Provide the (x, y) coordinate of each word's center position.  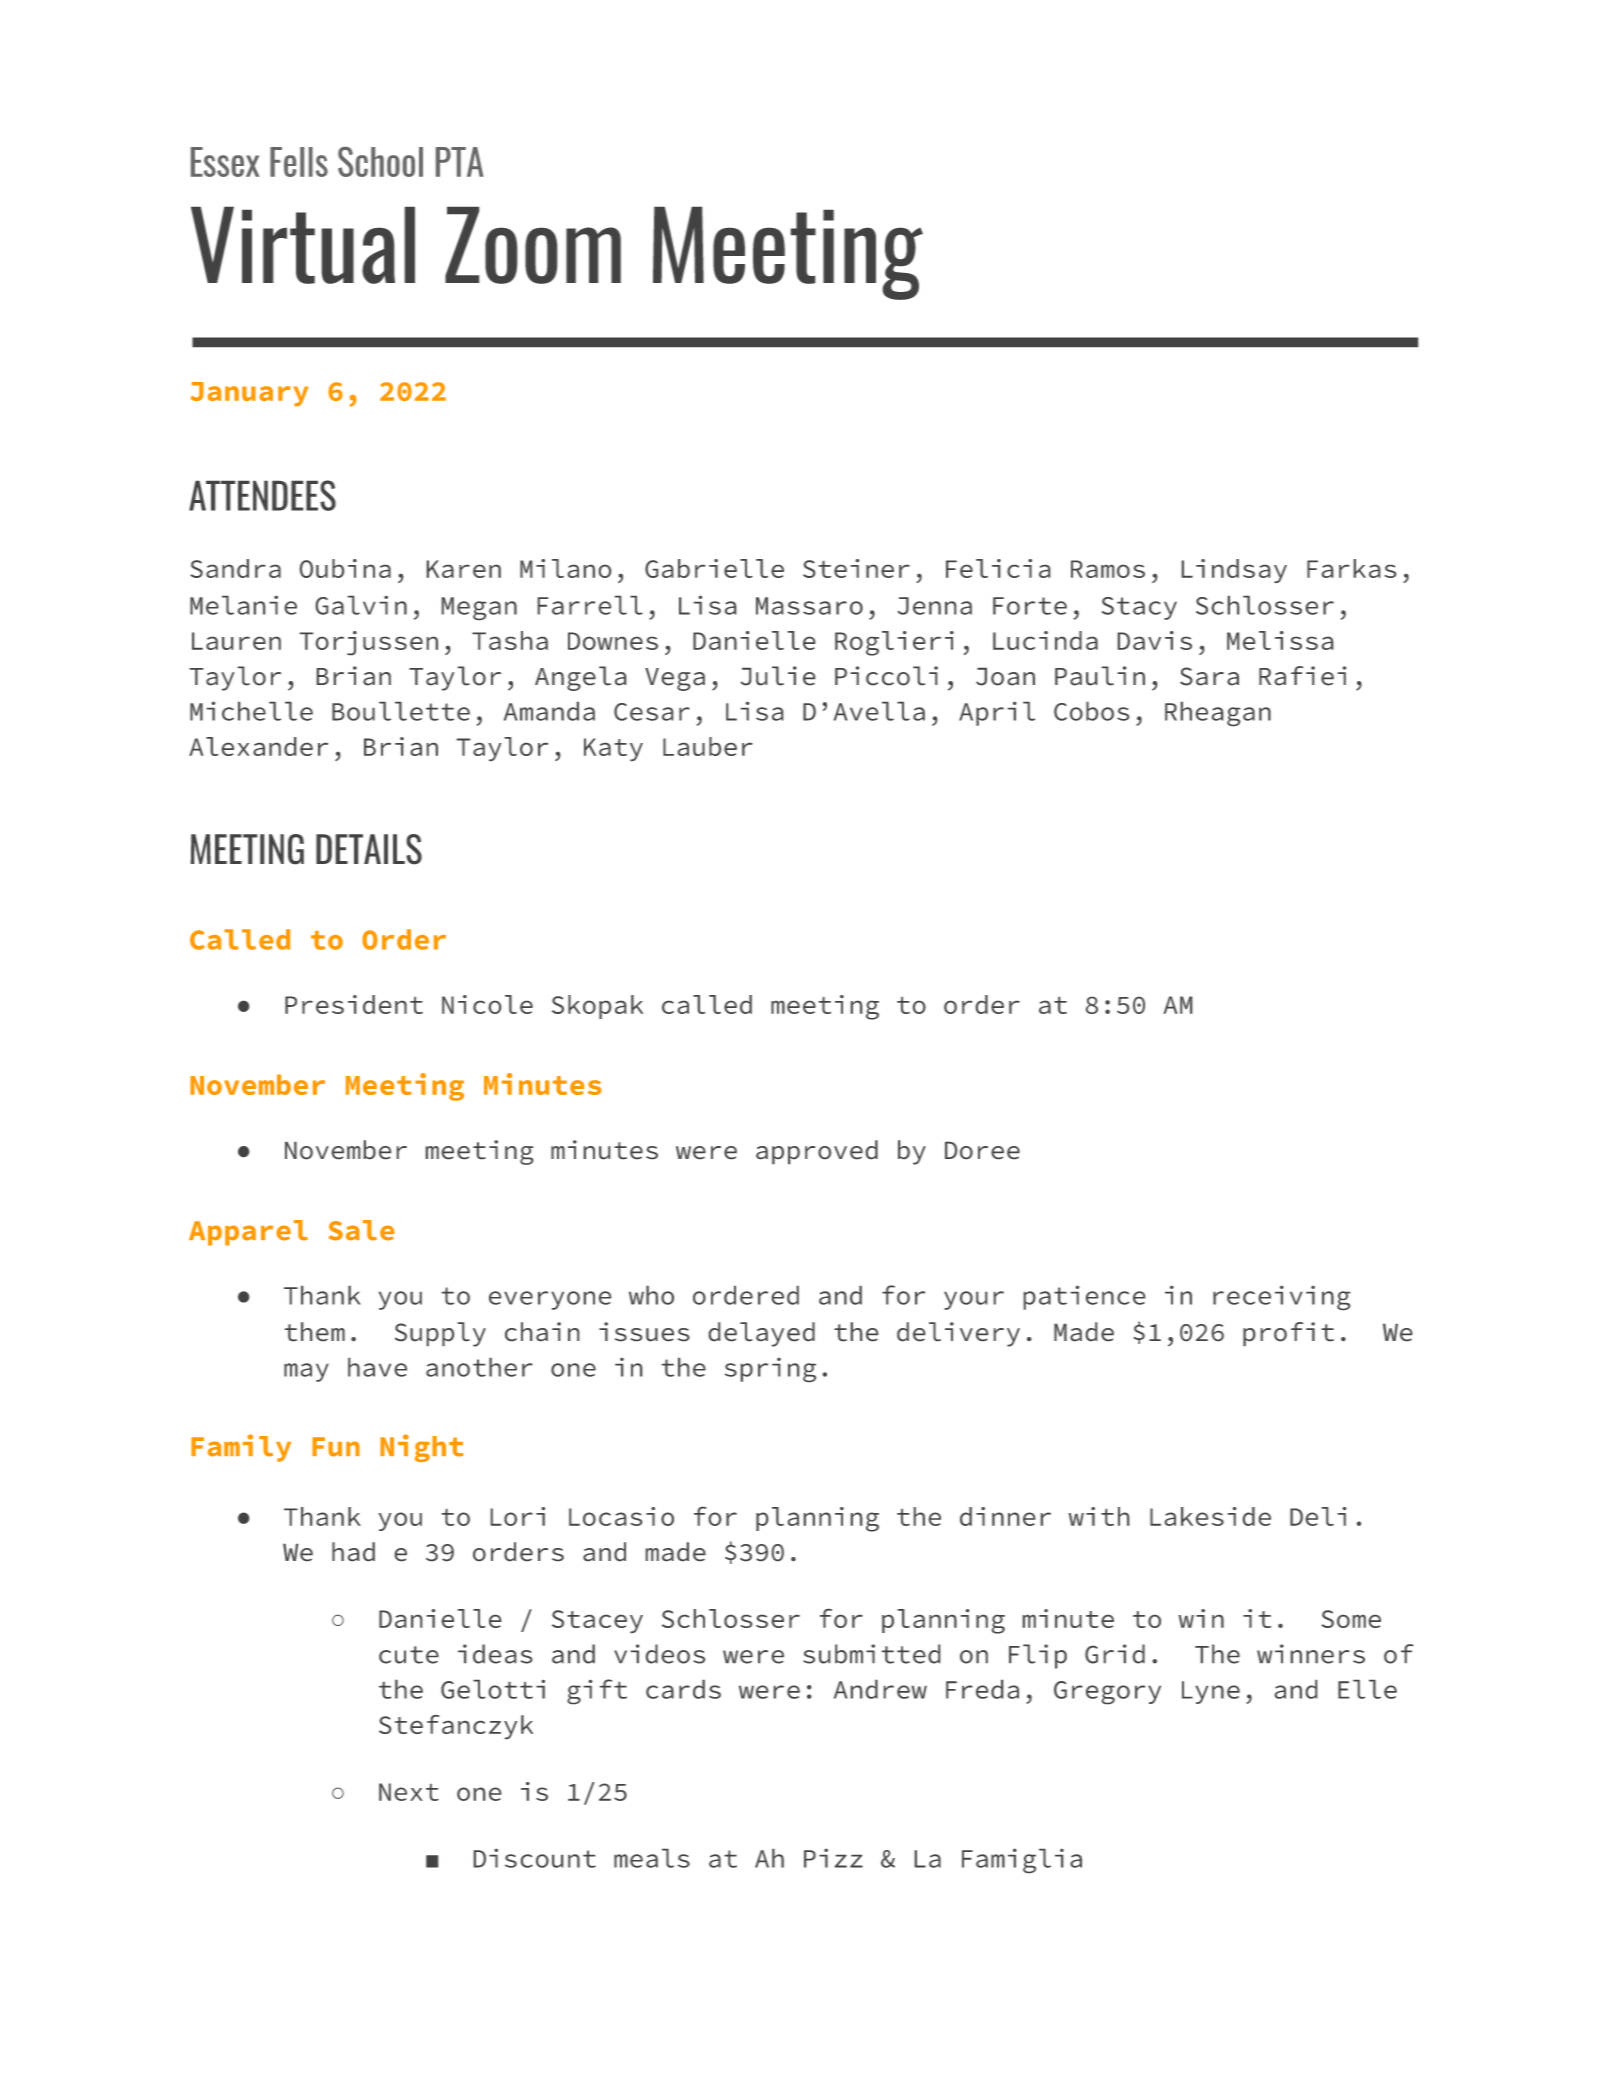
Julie (778, 676)
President (354, 1004)
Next (409, 1792)
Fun (336, 1447)
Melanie (243, 605)
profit (1288, 1334)
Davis (1155, 640)
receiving (1281, 1297)
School (380, 162)
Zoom (533, 245)
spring (770, 1370)
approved (817, 1152)
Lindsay (1234, 571)
